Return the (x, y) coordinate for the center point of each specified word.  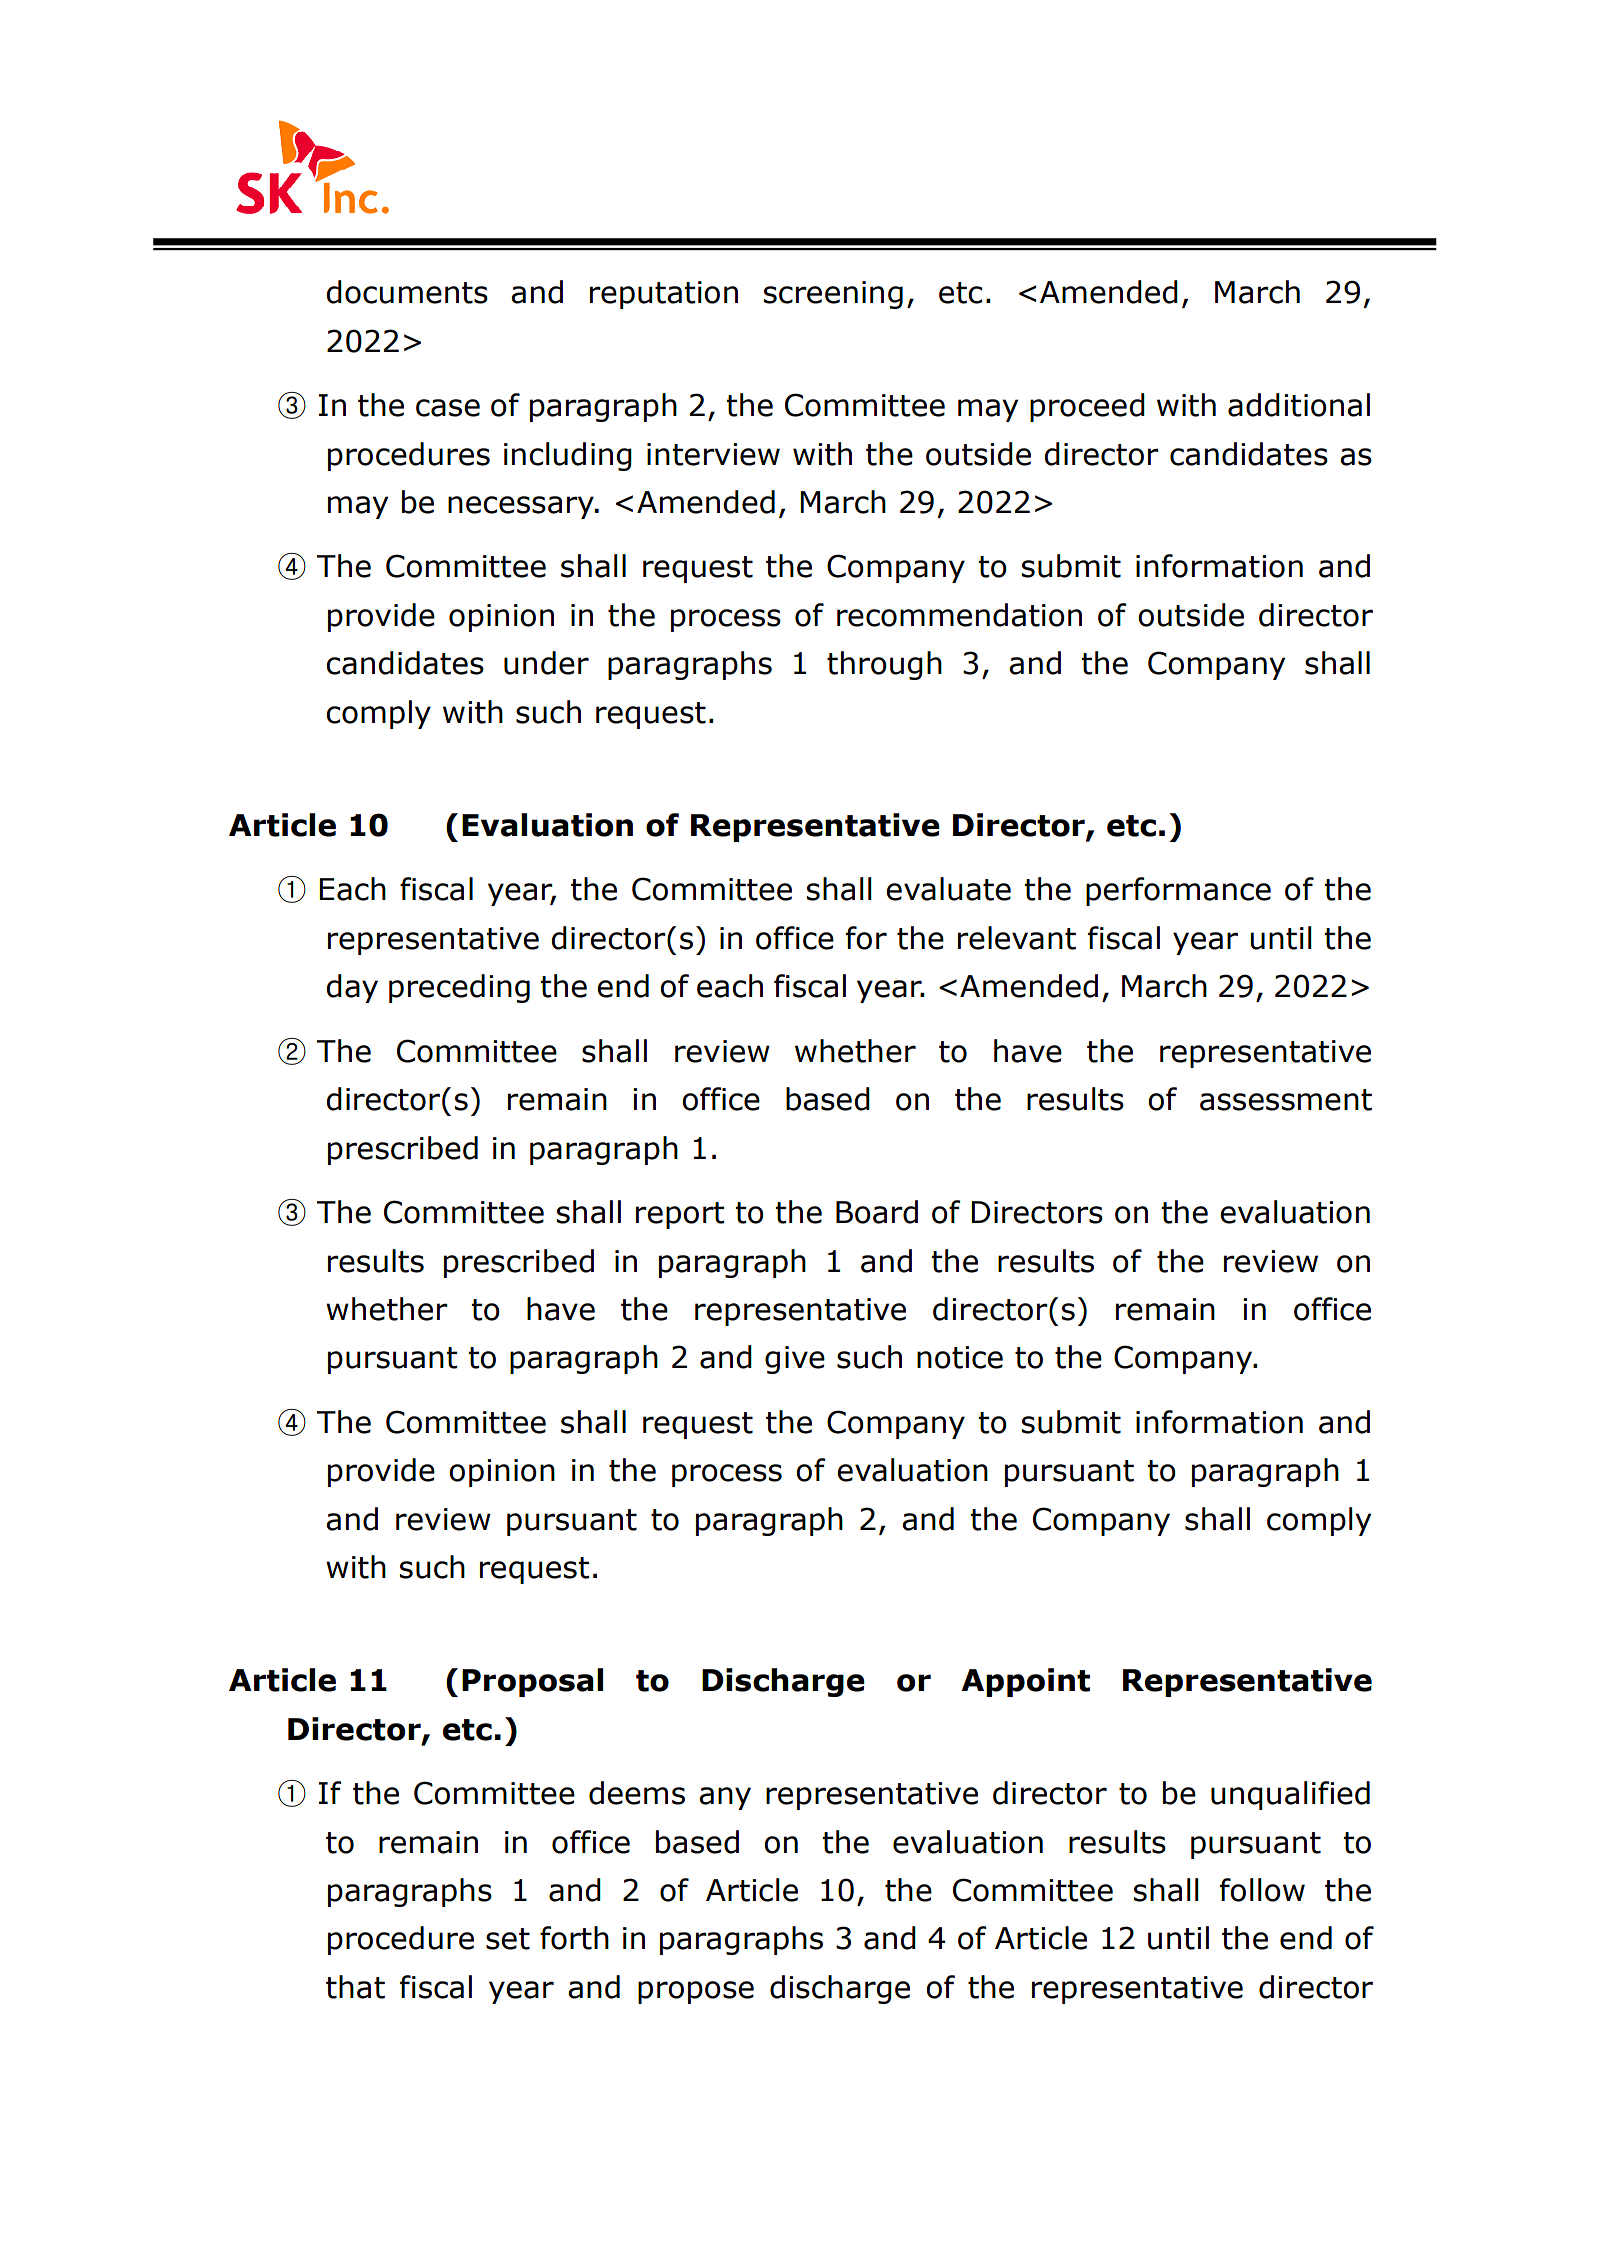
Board (877, 1212)
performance (1178, 891)
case (448, 408)
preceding (459, 988)
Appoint (1025, 1682)
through (884, 665)
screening (833, 295)
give (795, 1360)
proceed (1087, 407)
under (546, 663)
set (508, 1939)
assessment (1286, 1100)
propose (696, 1992)
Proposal (532, 1682)
